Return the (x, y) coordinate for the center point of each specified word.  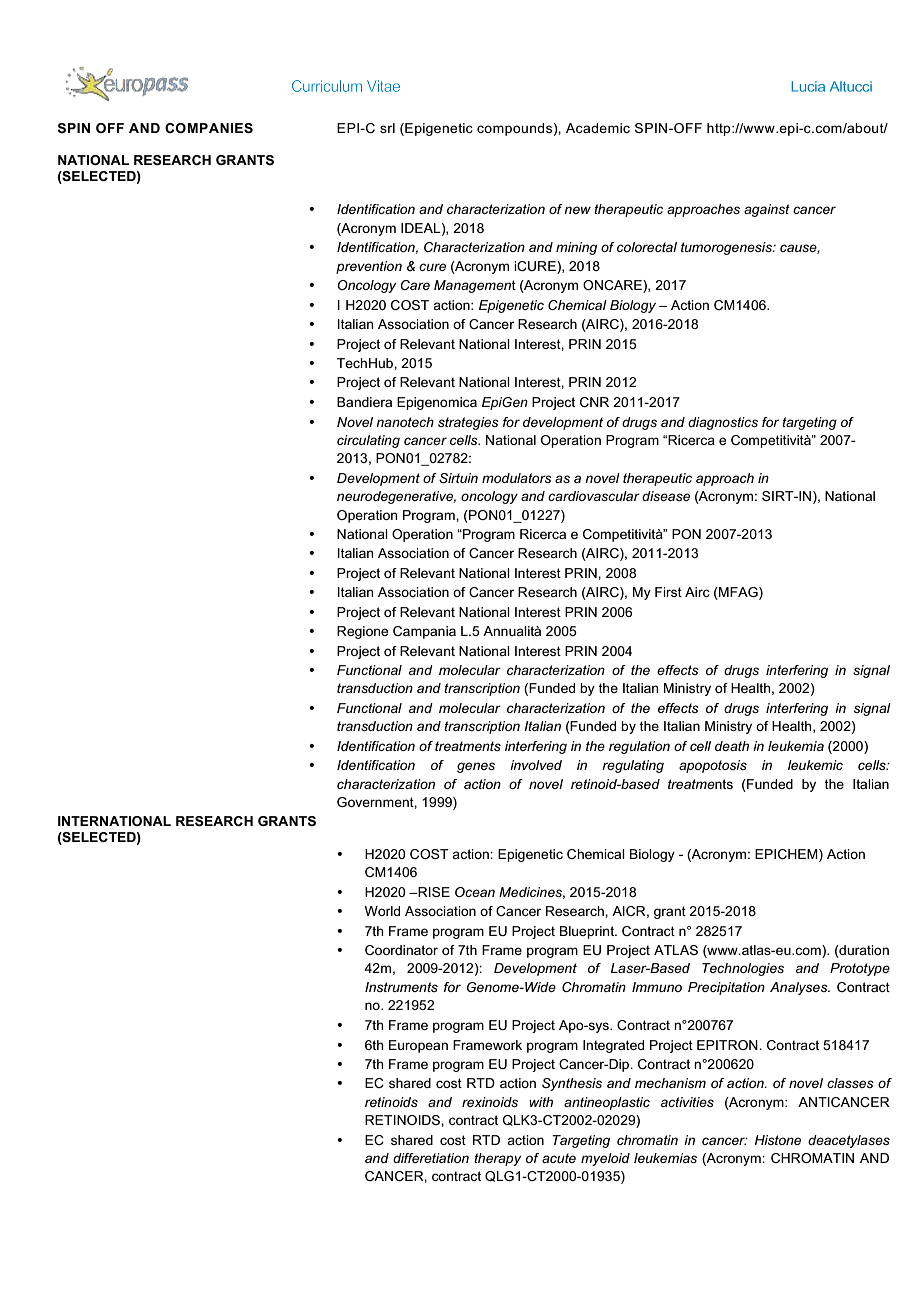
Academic (598, 128)
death (732, 746)
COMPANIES (209, 128)
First (668, 592)
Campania (424, 632)
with (541, 1102)
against (767, 210)
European (418, 1046)
